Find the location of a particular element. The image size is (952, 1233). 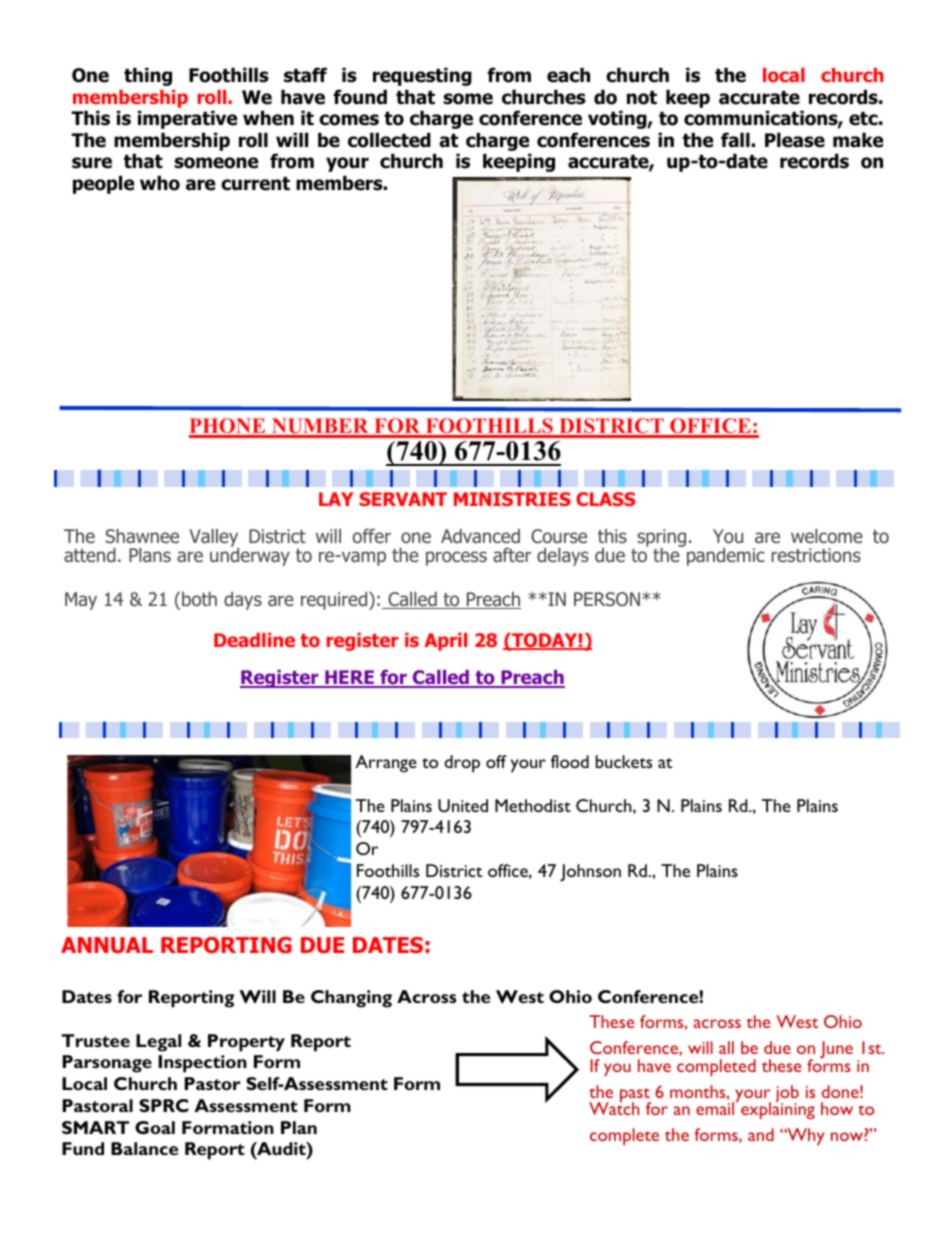

MINISTRIES is located at coordinates (512, 499).
